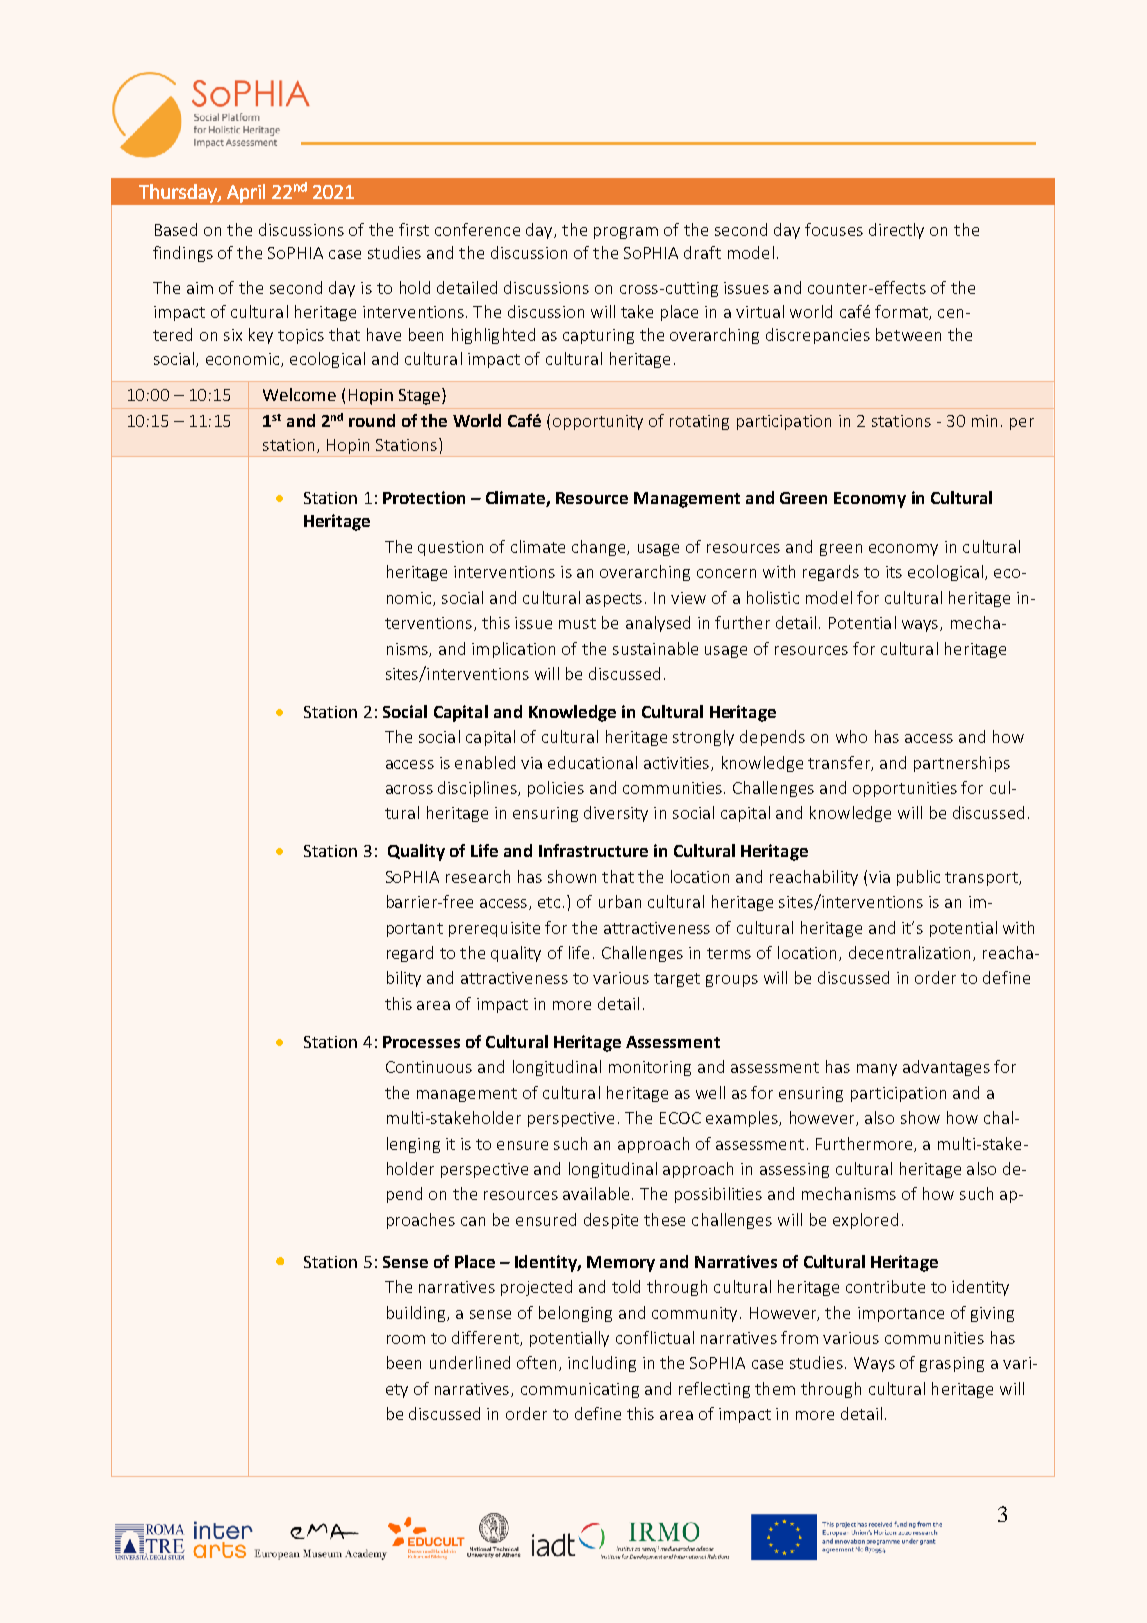 Image resolution: width=1147 pixels, height=1623 pixels. I want to click on room, so click(406, 1339).
